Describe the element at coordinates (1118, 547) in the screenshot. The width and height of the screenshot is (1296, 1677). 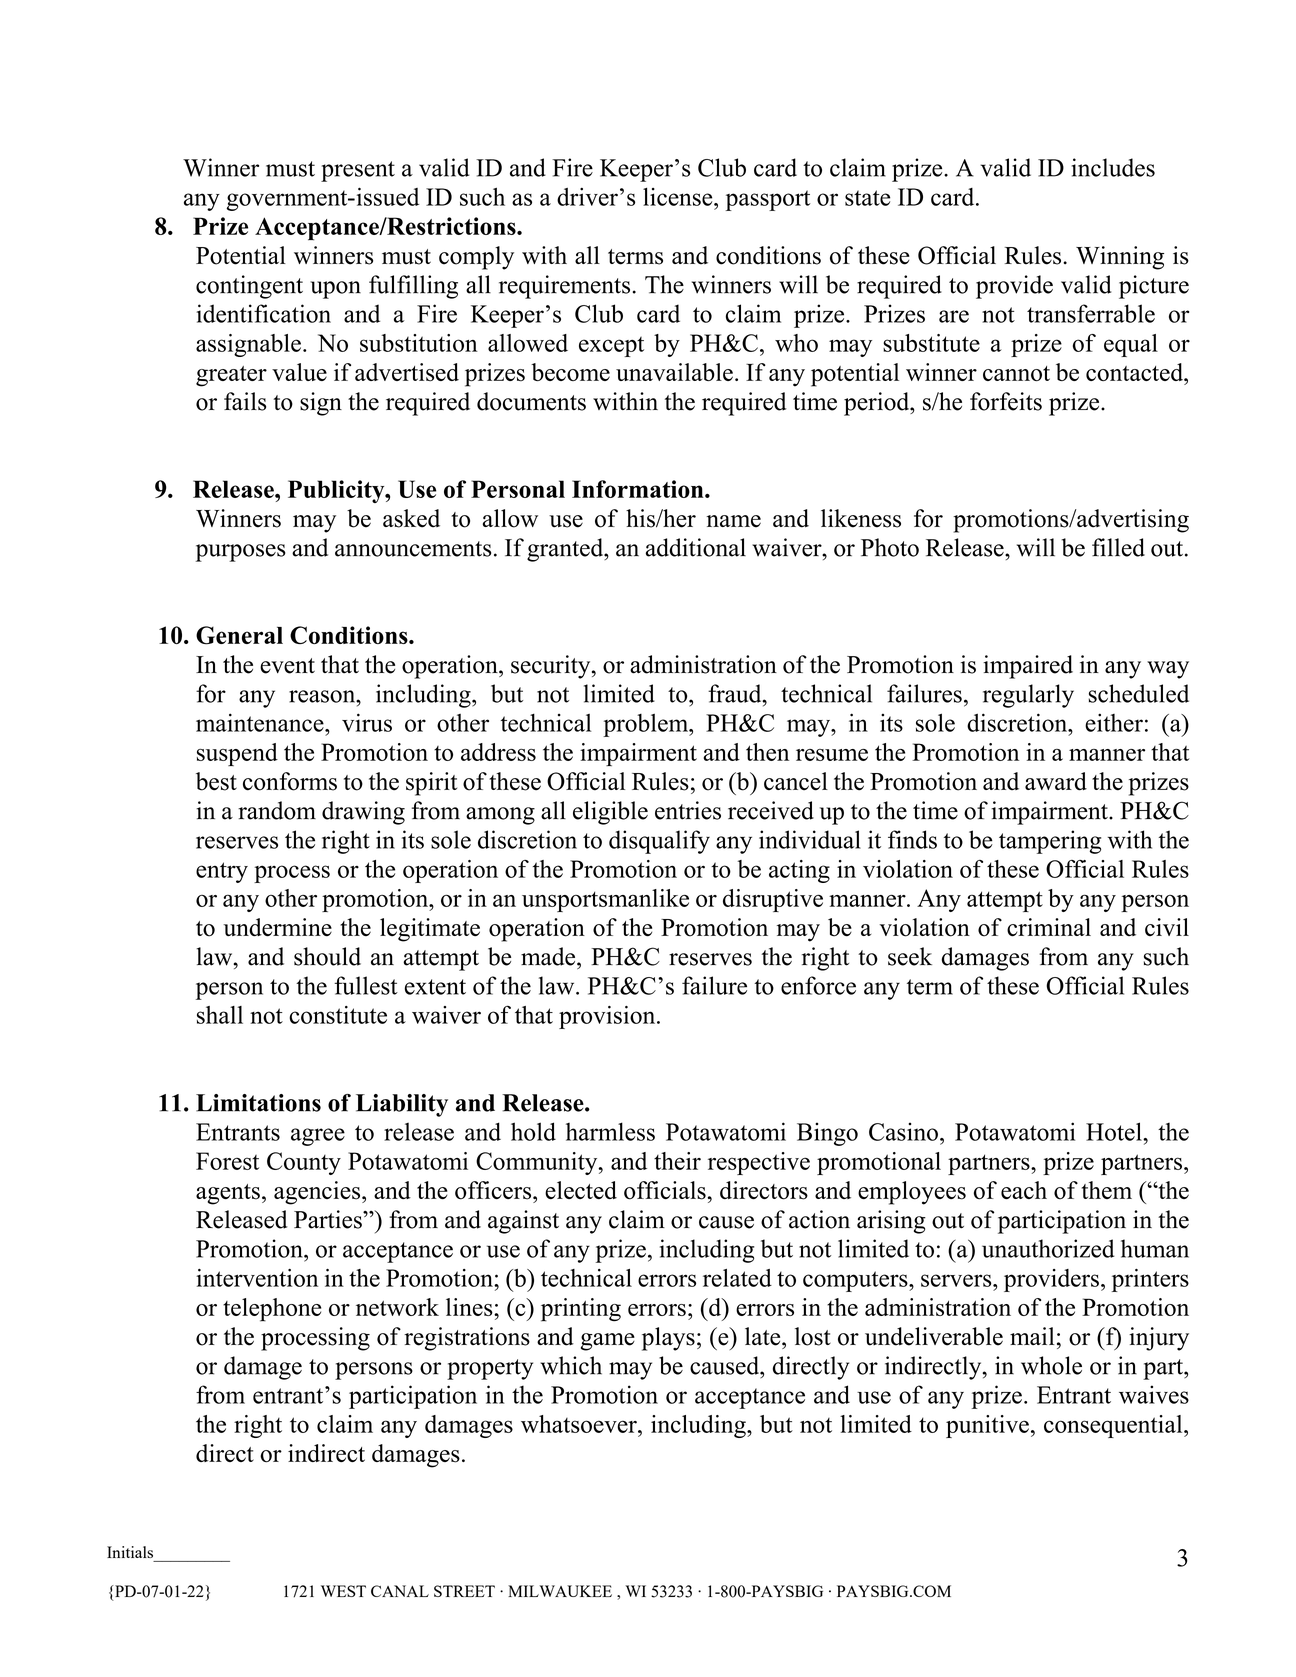
I see `filled` at that location.
